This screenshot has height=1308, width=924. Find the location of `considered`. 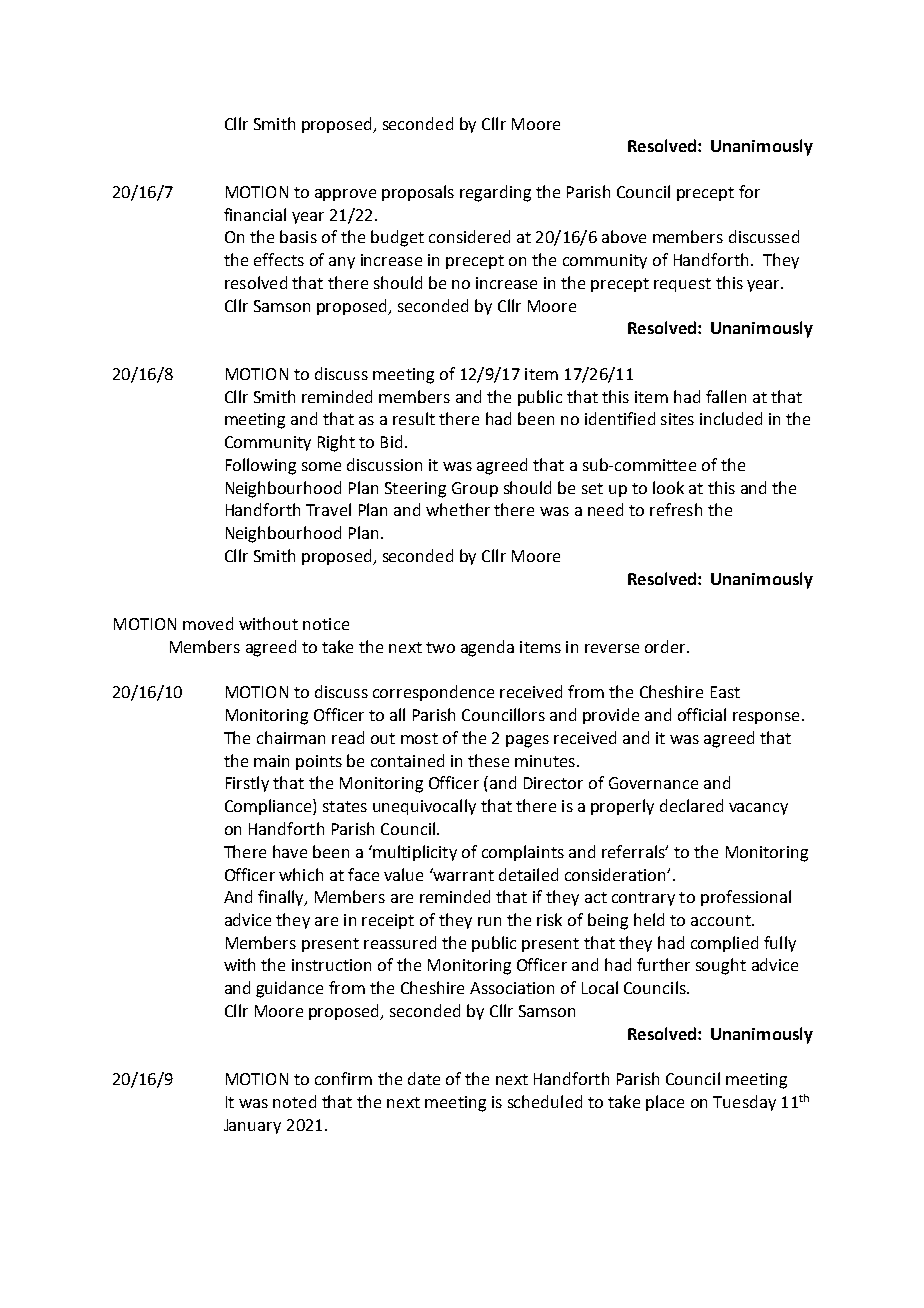

considered is located at coordinates (469, 236).
